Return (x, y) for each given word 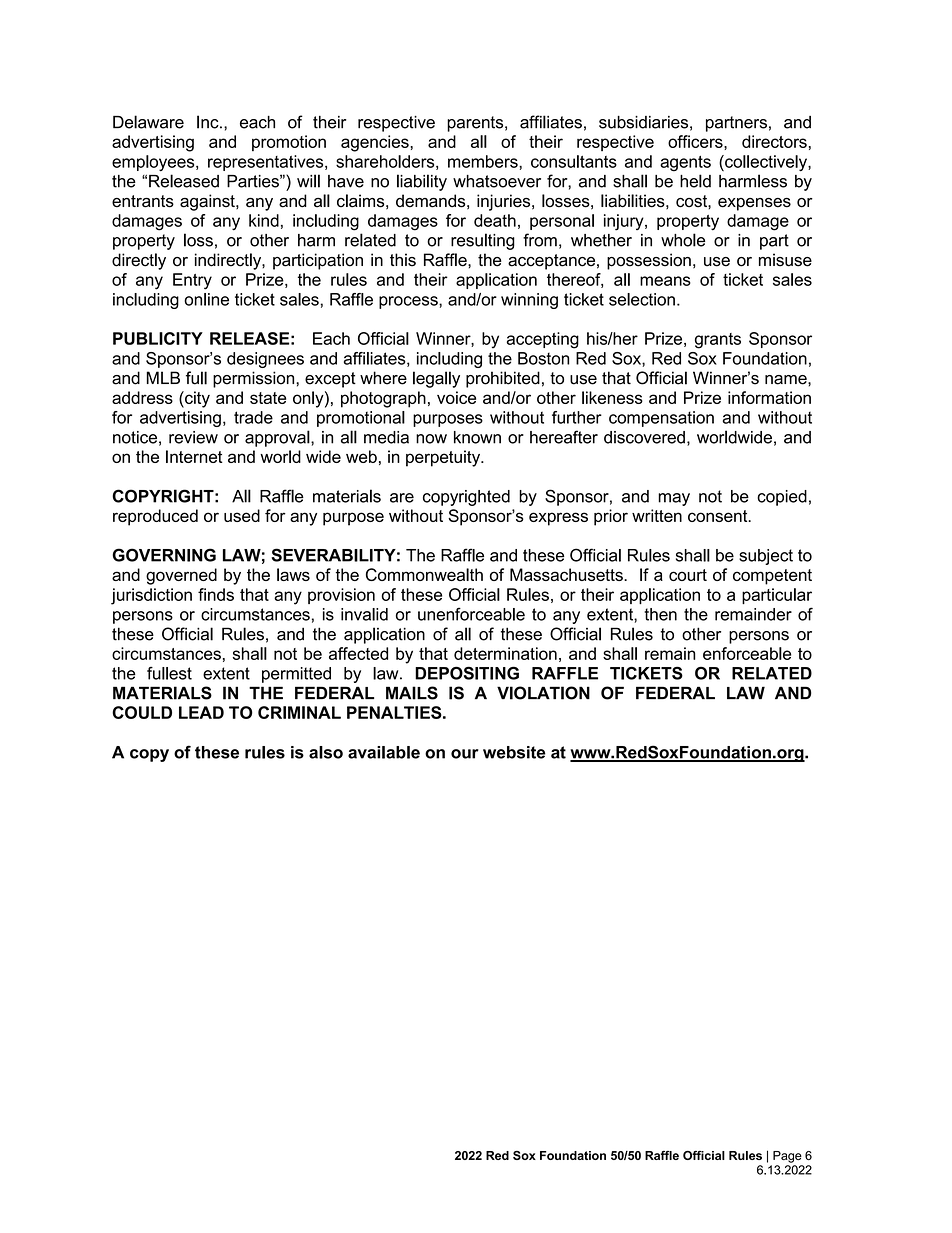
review (193, 437)
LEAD (201, 712)
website (514, 752)
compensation (661, 419)
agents (685, 164)
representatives (267, 163)
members (484, 161)
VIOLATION (543, 693)
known (477, 437)
